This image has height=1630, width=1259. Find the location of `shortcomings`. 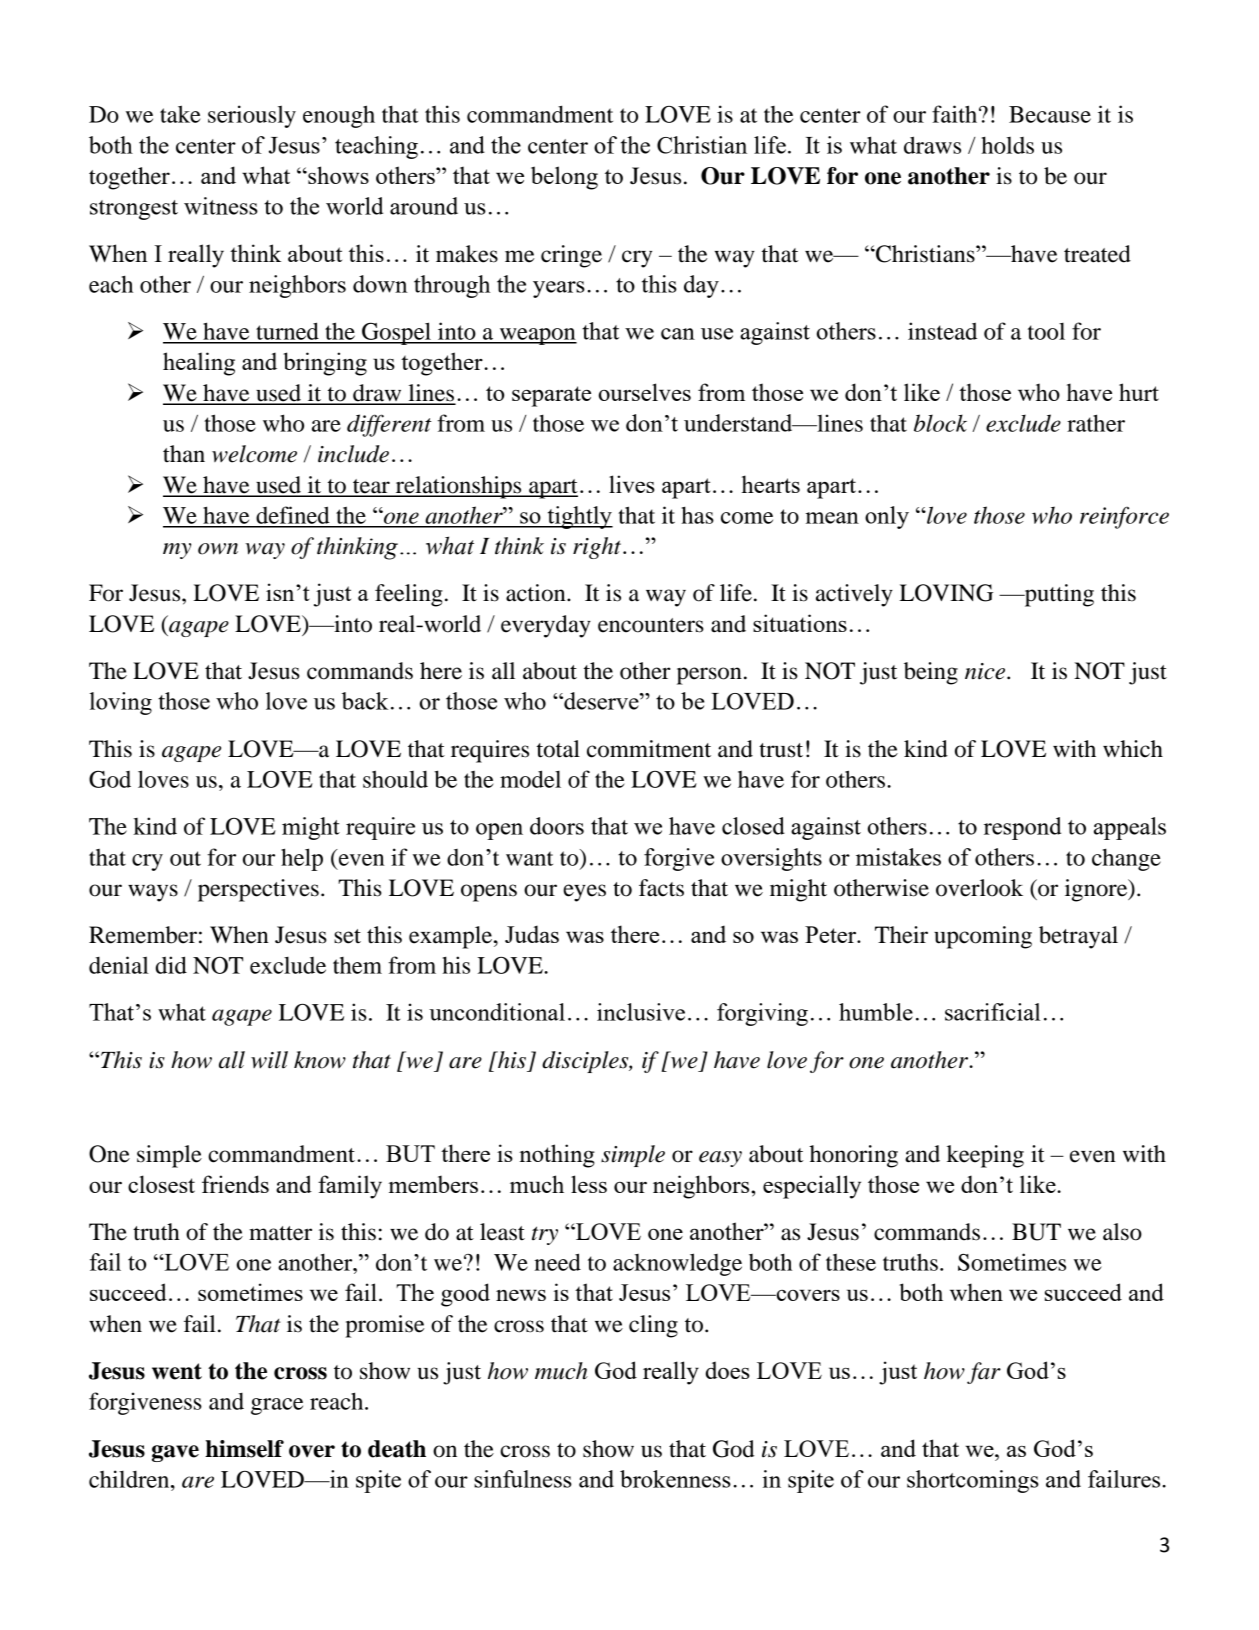

shortcomings is located at coordinates (973, 1481).
